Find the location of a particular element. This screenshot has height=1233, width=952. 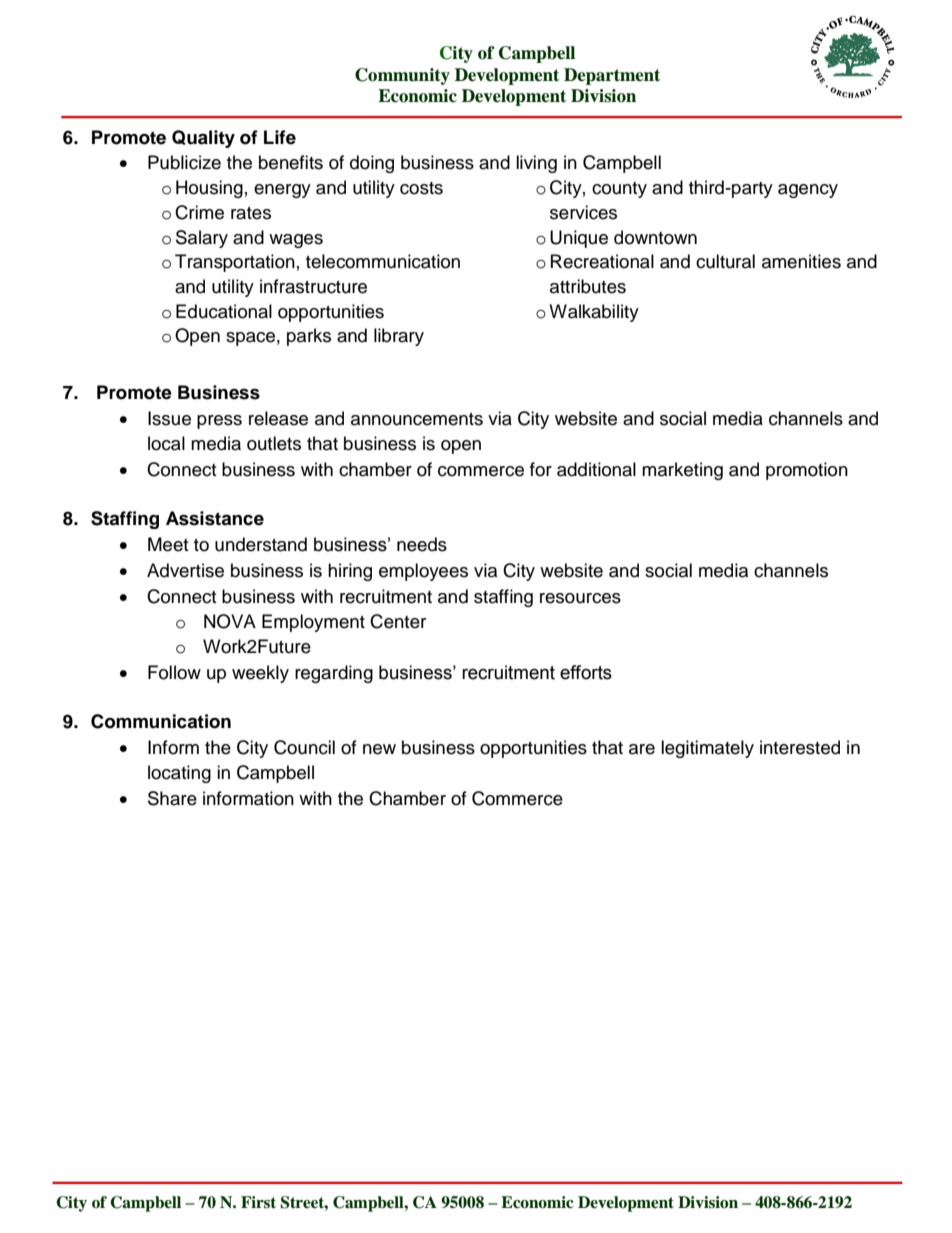

living is located at coordinates (536, 164).
